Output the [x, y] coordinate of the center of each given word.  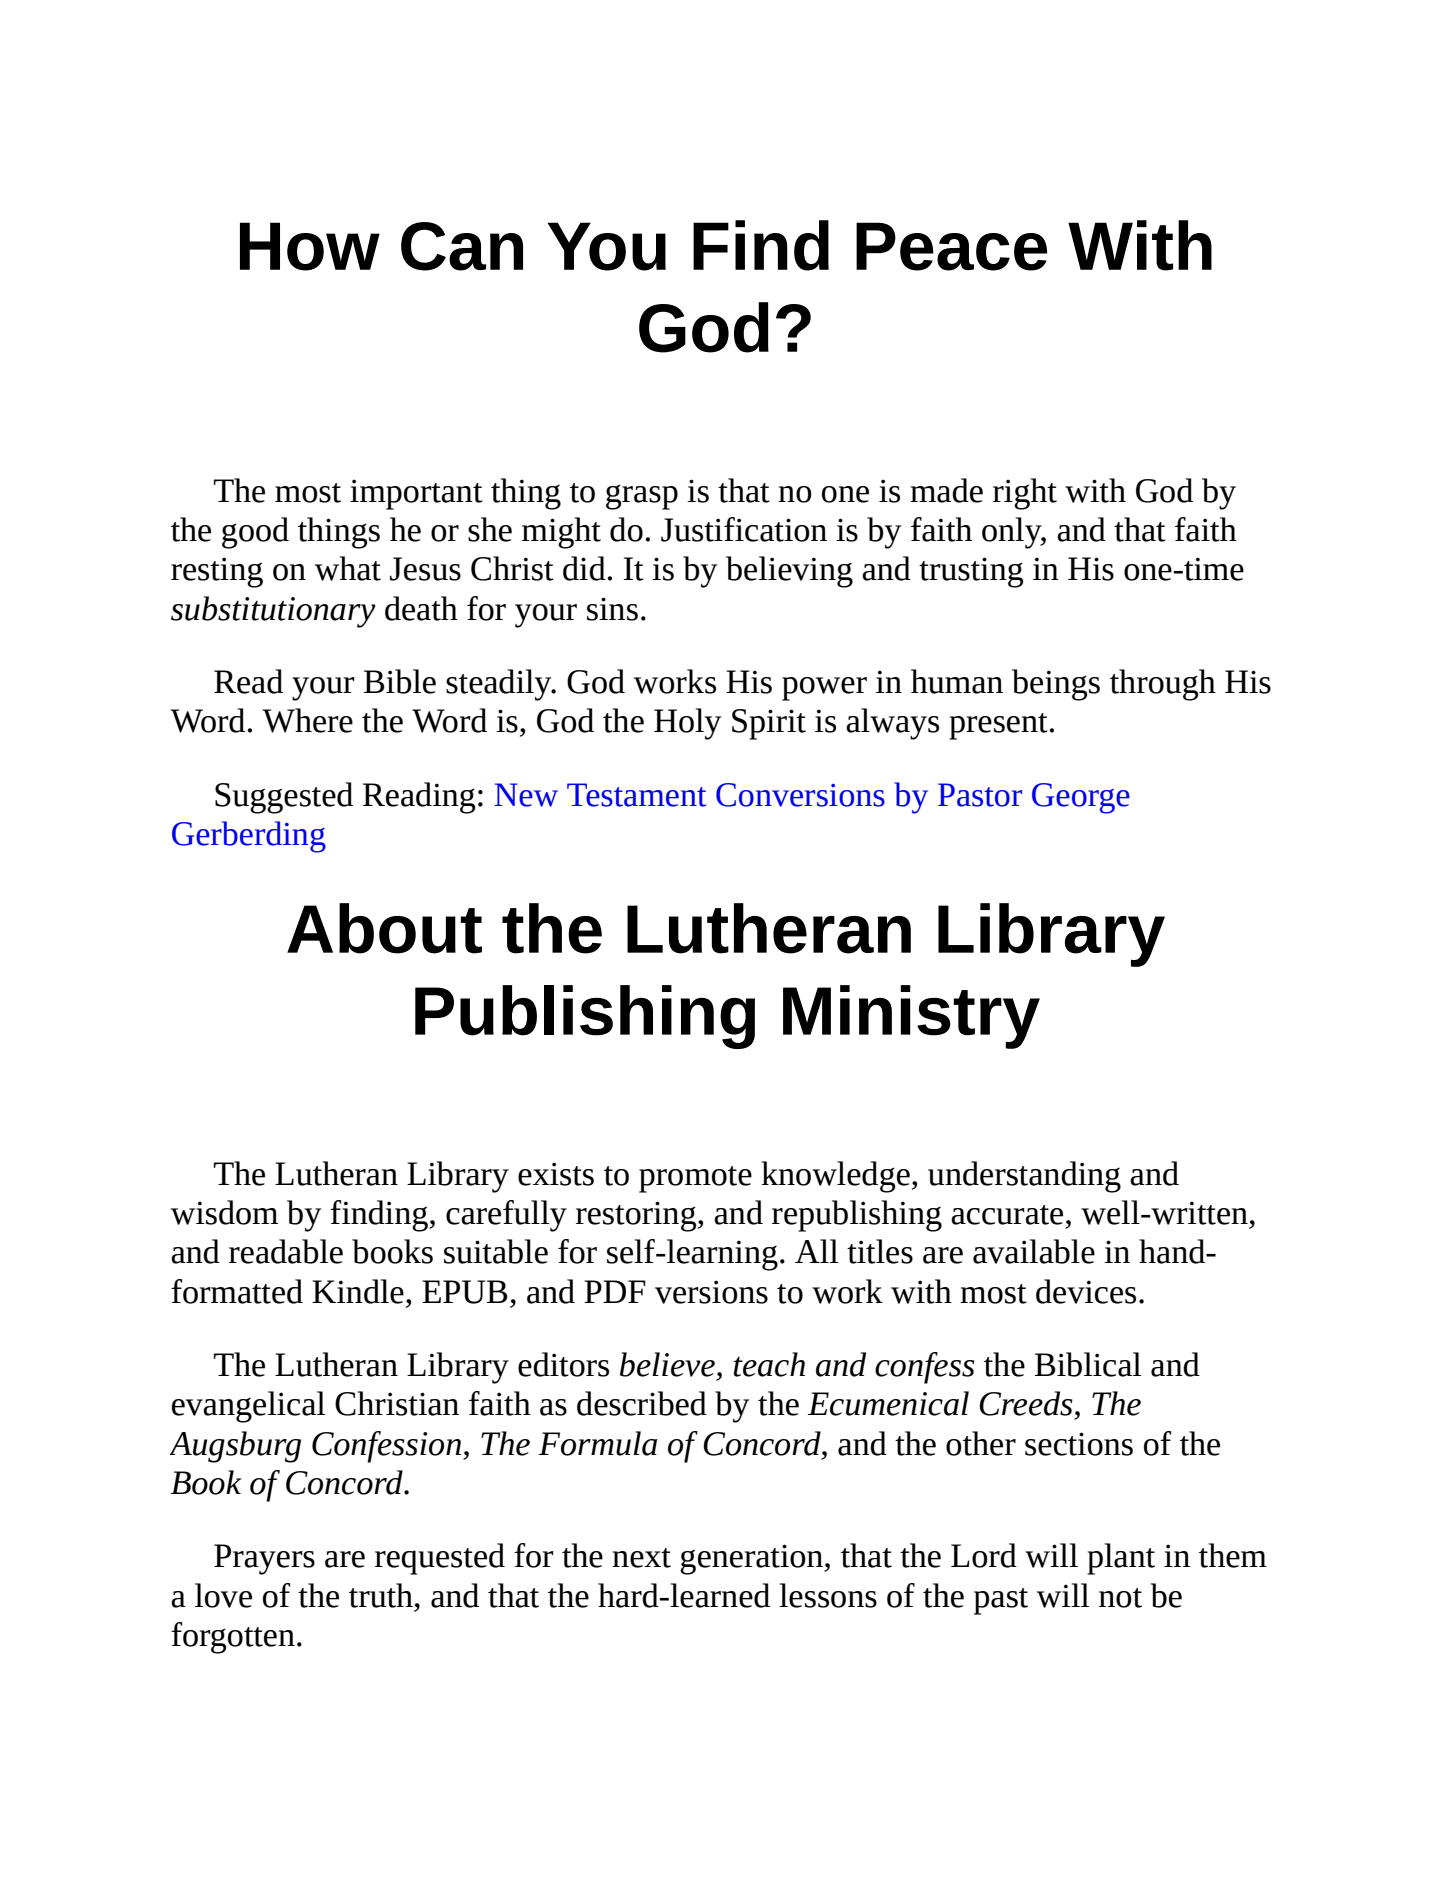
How [310, 246]
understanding [1024, 1177]
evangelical [248, 1407]
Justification [744, 529]
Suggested [284, 798]
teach [769, 1364]
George [1081, 798]
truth [381, 1595]
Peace [951, 246]
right [1025, 494]
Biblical [1088, 1364]
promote [695, 1179]
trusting [971, 572]
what [348, 568]
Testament [636, 795]
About [384, 928]
